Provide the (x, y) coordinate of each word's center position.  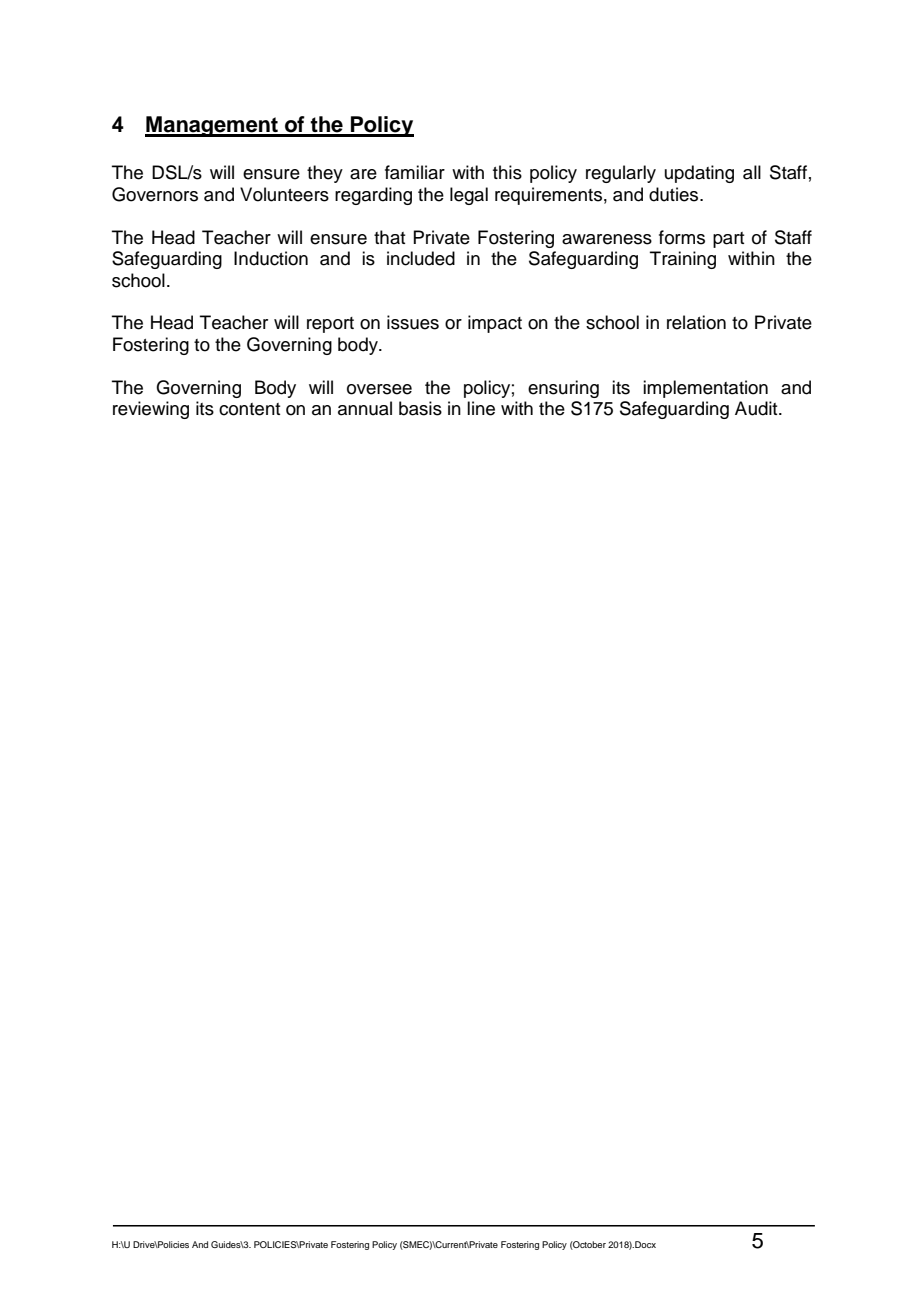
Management (212, 126)
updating (699, 174)
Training (683, 260)
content (249, 409)
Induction (271, 258)
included (421, 258)
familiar (415, 172)
